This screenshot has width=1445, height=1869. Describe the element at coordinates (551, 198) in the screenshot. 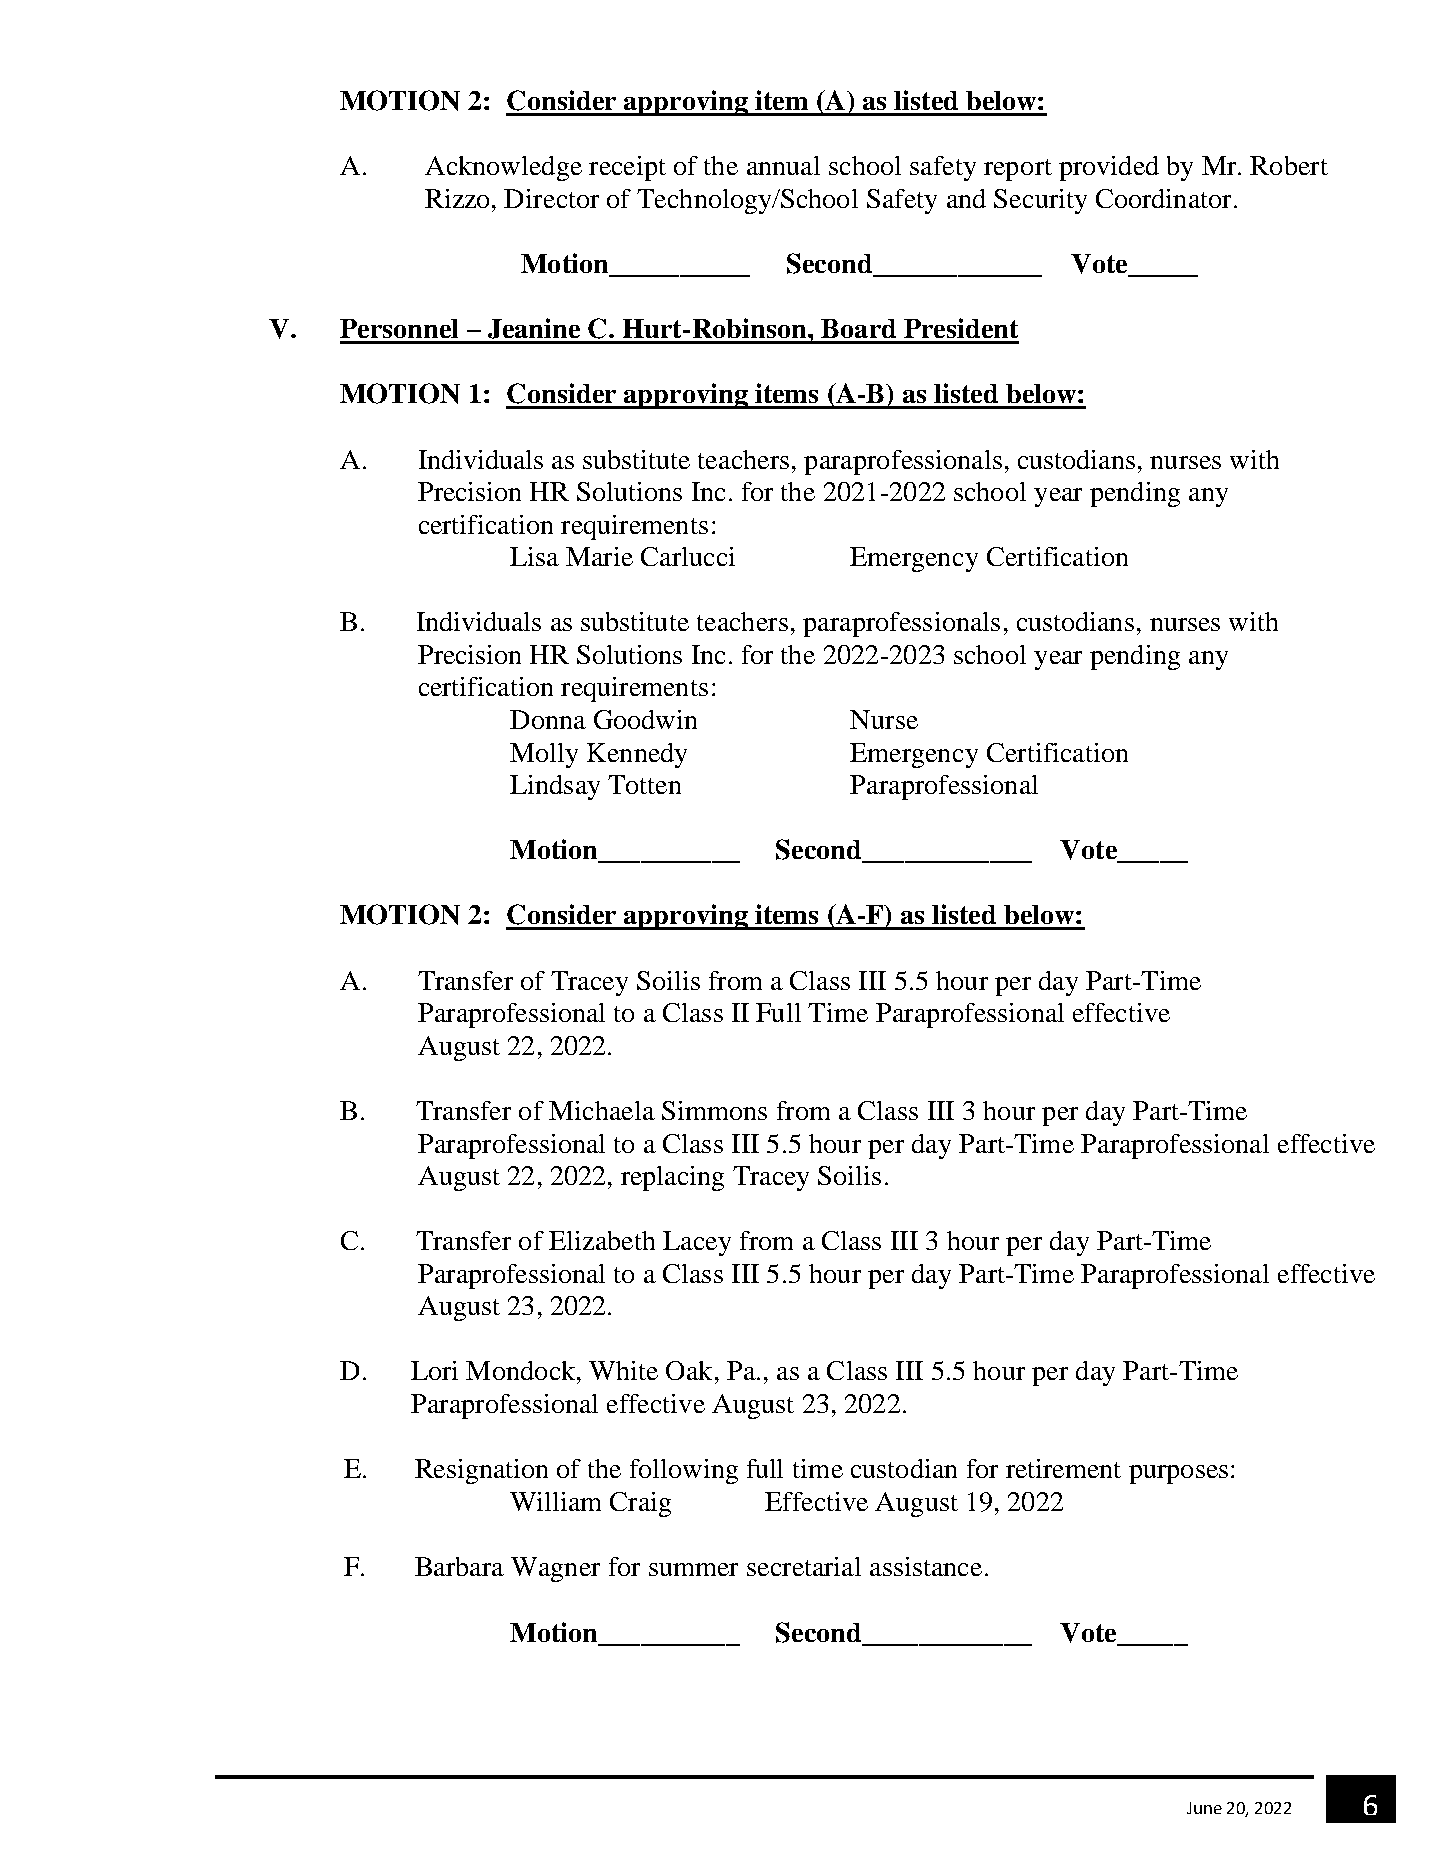

I see `Director` at that location.
